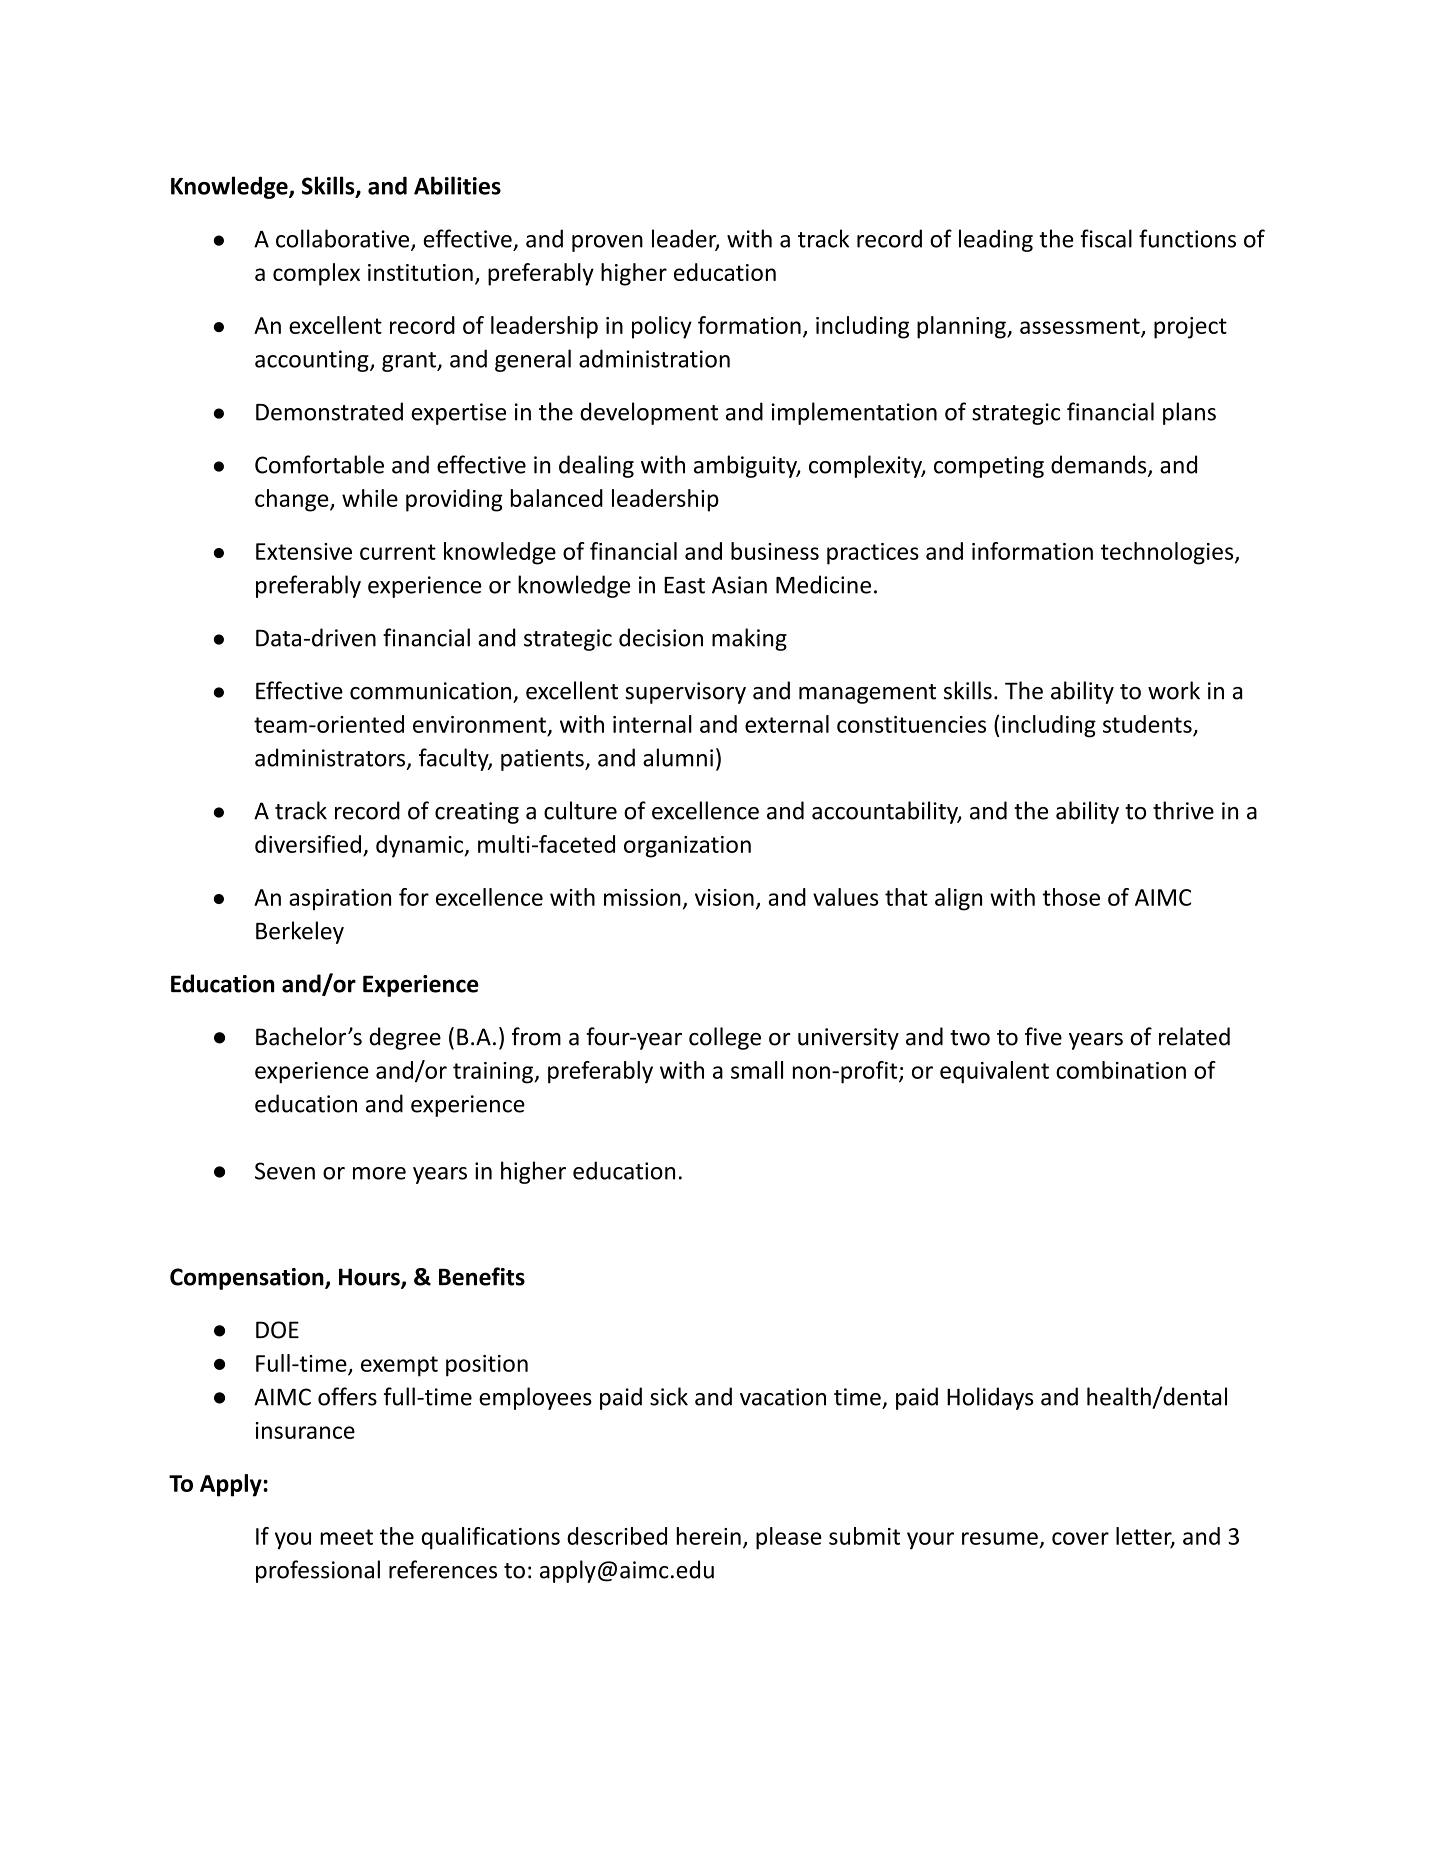 Image resolution: width=1440 pixels, height=1864 pixels. Describe the element at coordinates (607, 243) in the screenshot. I see `proven` at that location.
